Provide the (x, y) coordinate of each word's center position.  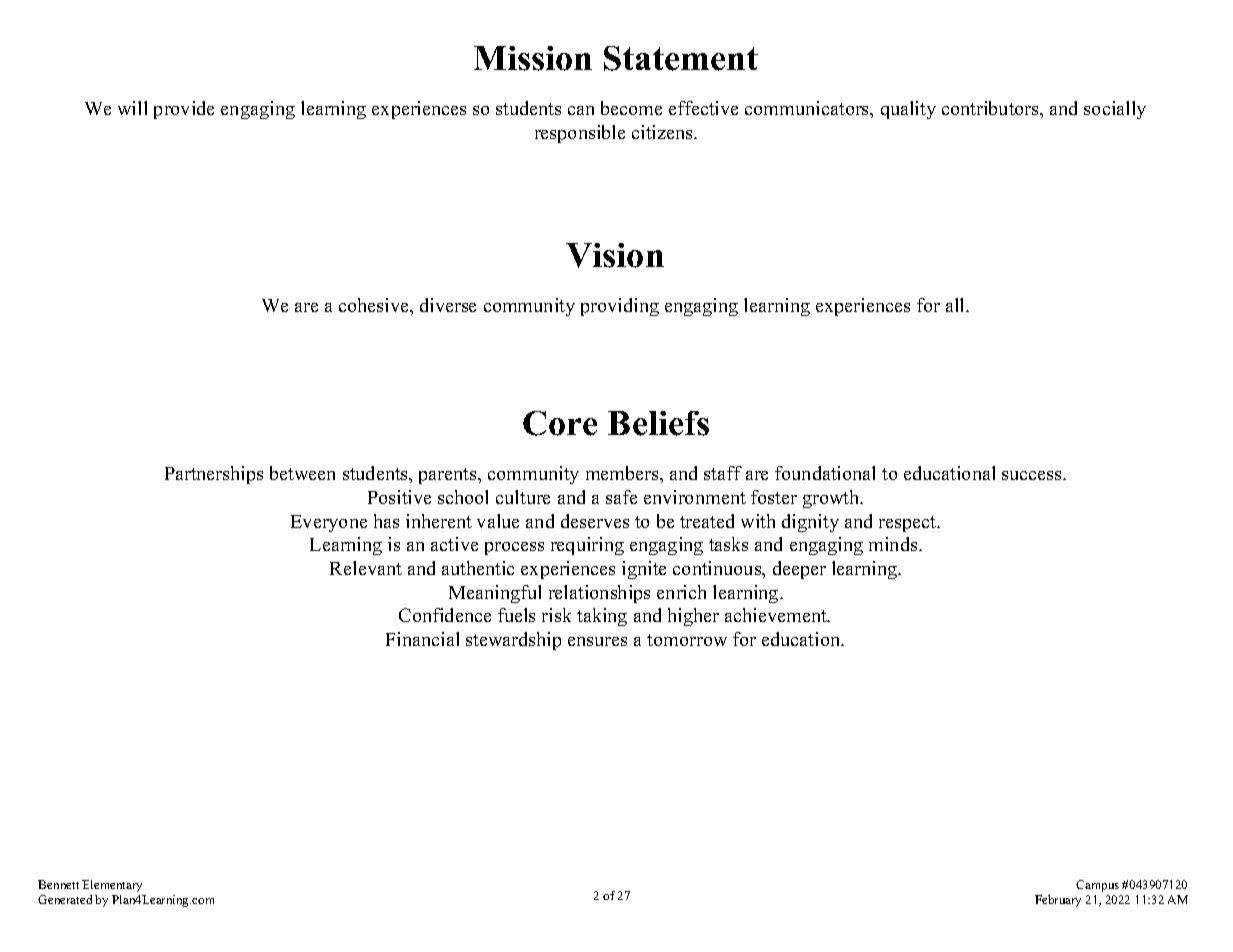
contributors (991, 108)
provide (184, 110)
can (581, 110)
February (1058, 901)
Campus (1097, 886)
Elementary (112, 886)
